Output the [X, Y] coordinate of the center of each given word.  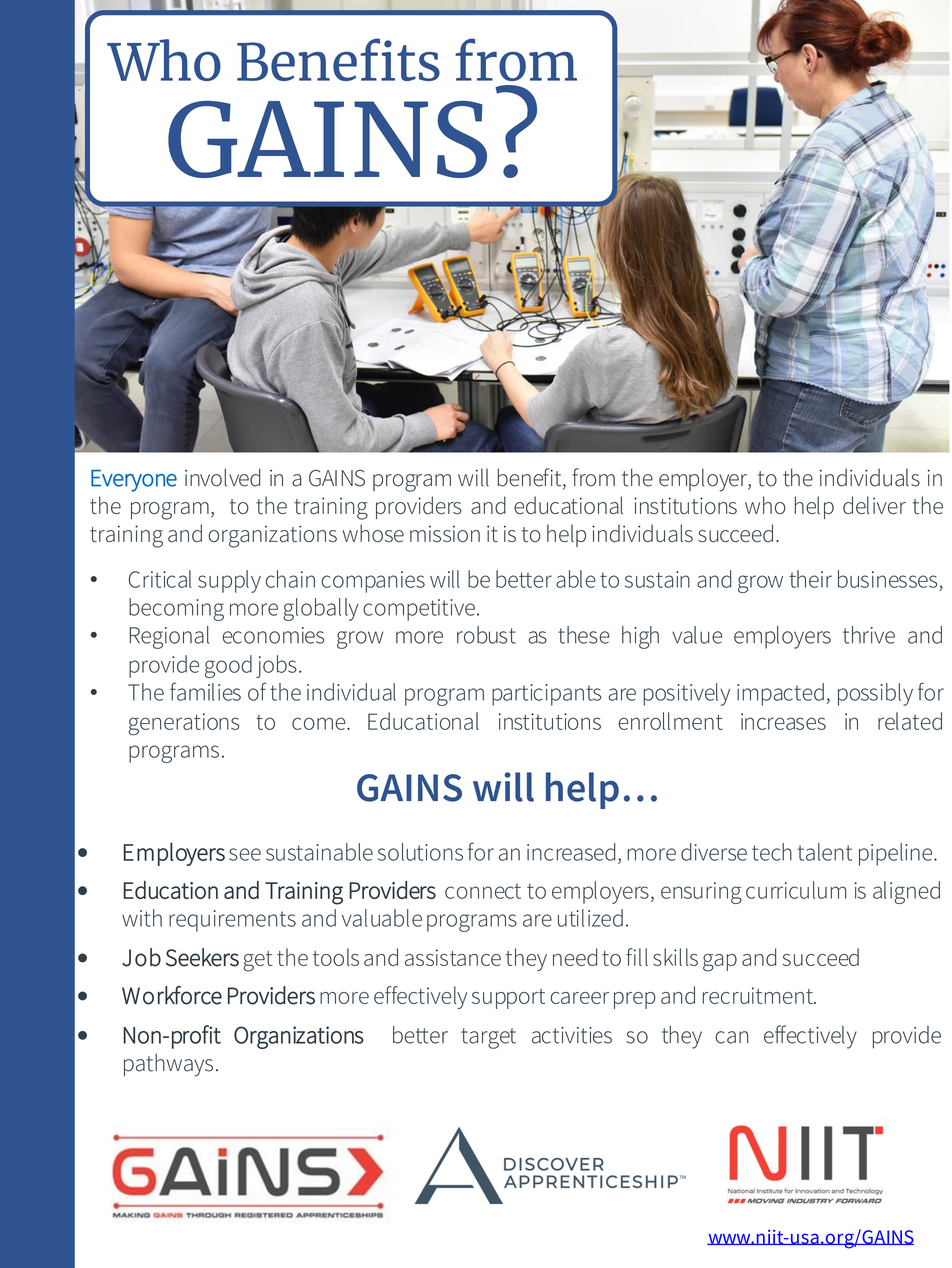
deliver [874, 505]
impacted [780, 694]
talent [825, 852]
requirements [232, 921]
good [228, 666]
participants [546, 695]
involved [222, 477]
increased [571, 852]
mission [445, 533]
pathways [168, 1065]
